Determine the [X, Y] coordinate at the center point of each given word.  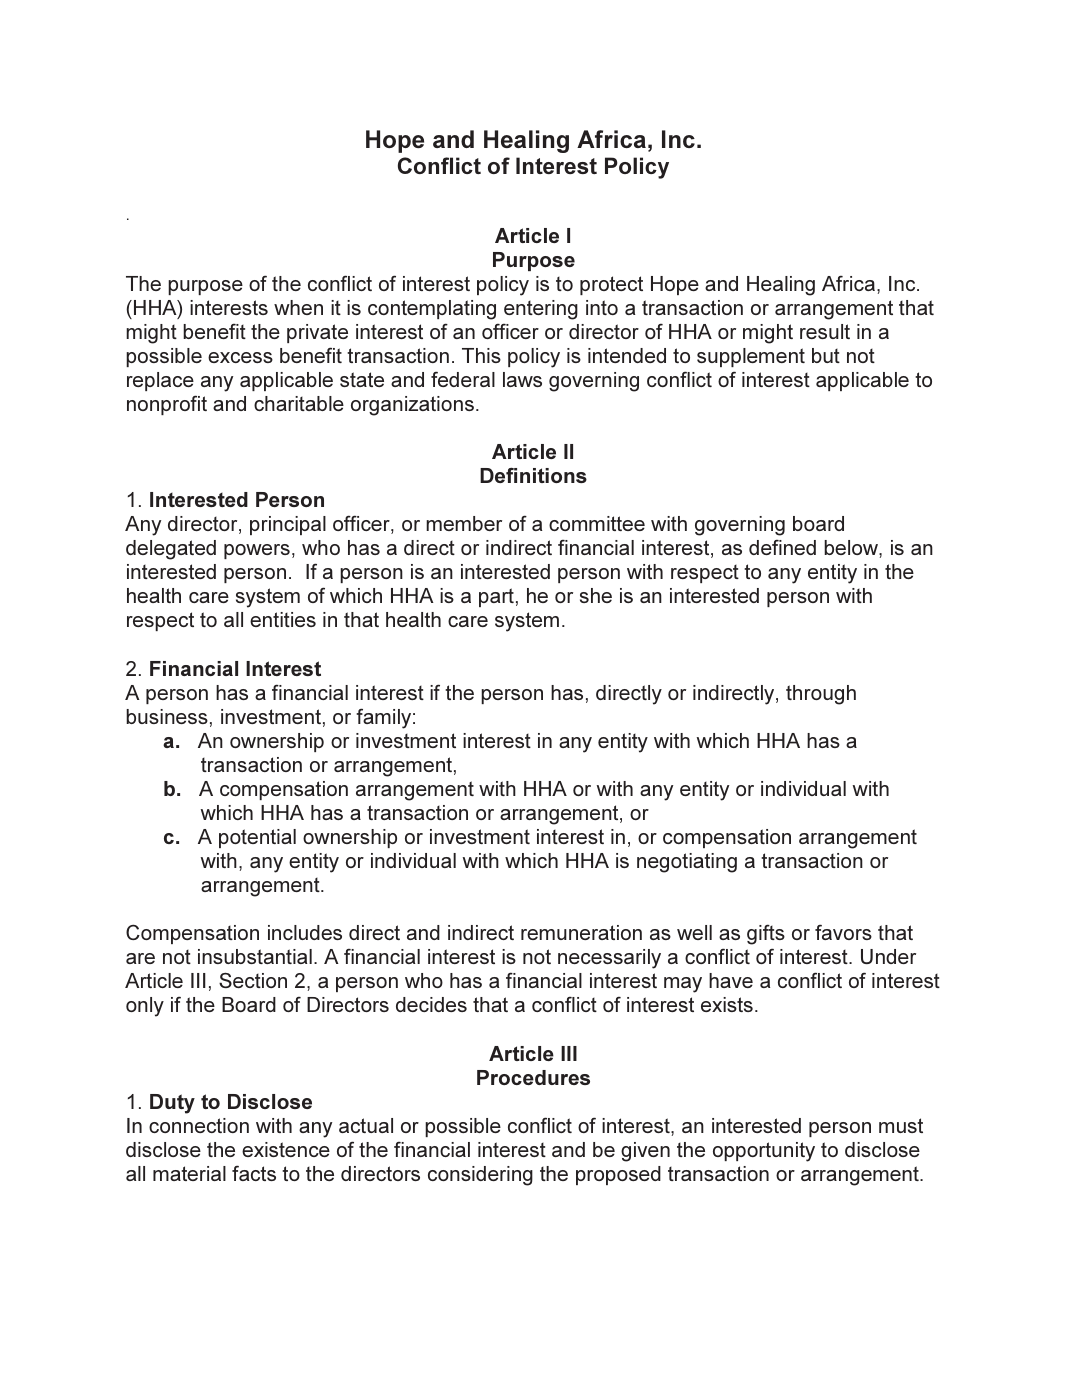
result [825, 331]
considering [480, 1176]
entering [541, 310]
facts [254, 1173]
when [298, 307]
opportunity [764, 1152]
